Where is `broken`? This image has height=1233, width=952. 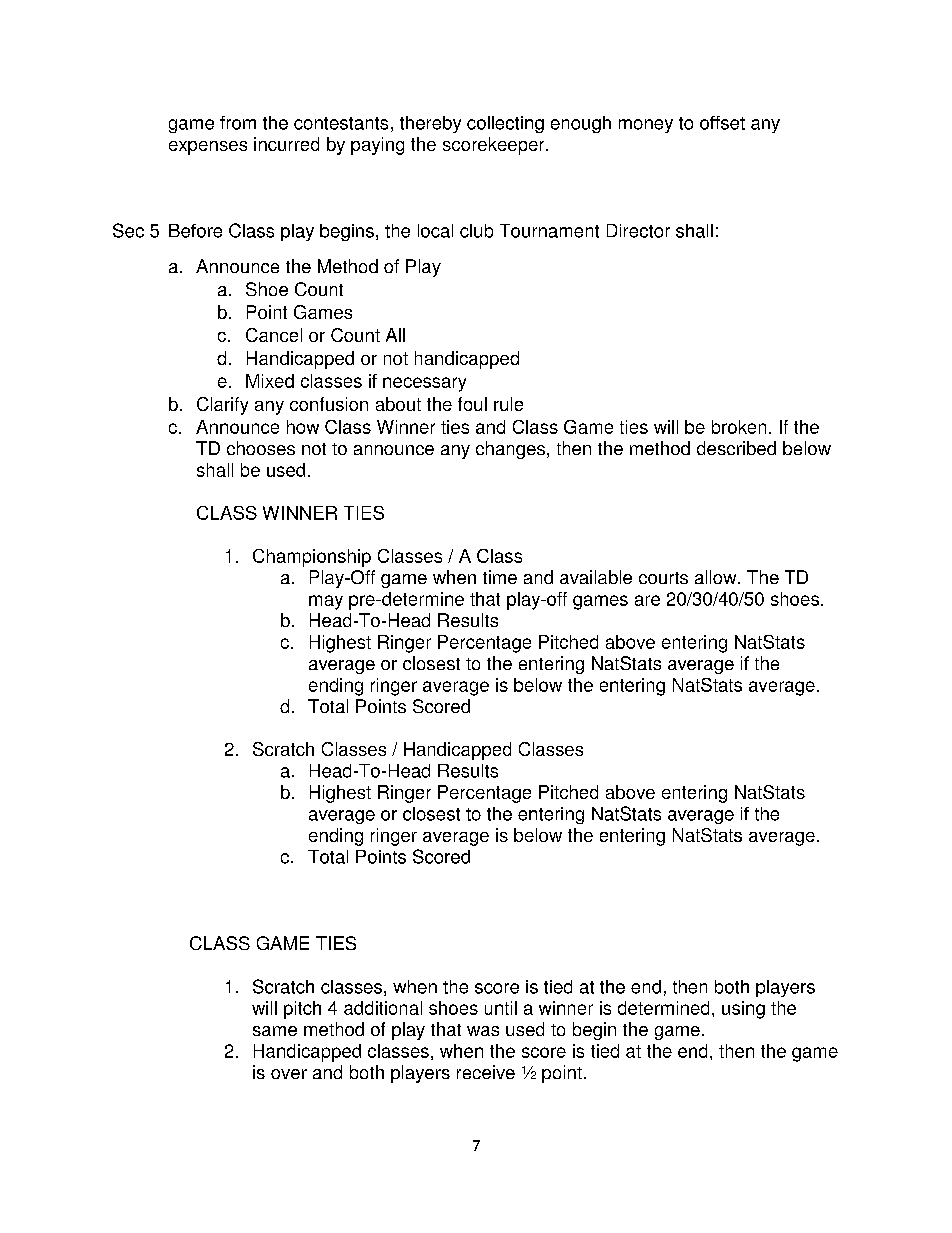 broken is located at coordinates (739, 427).
